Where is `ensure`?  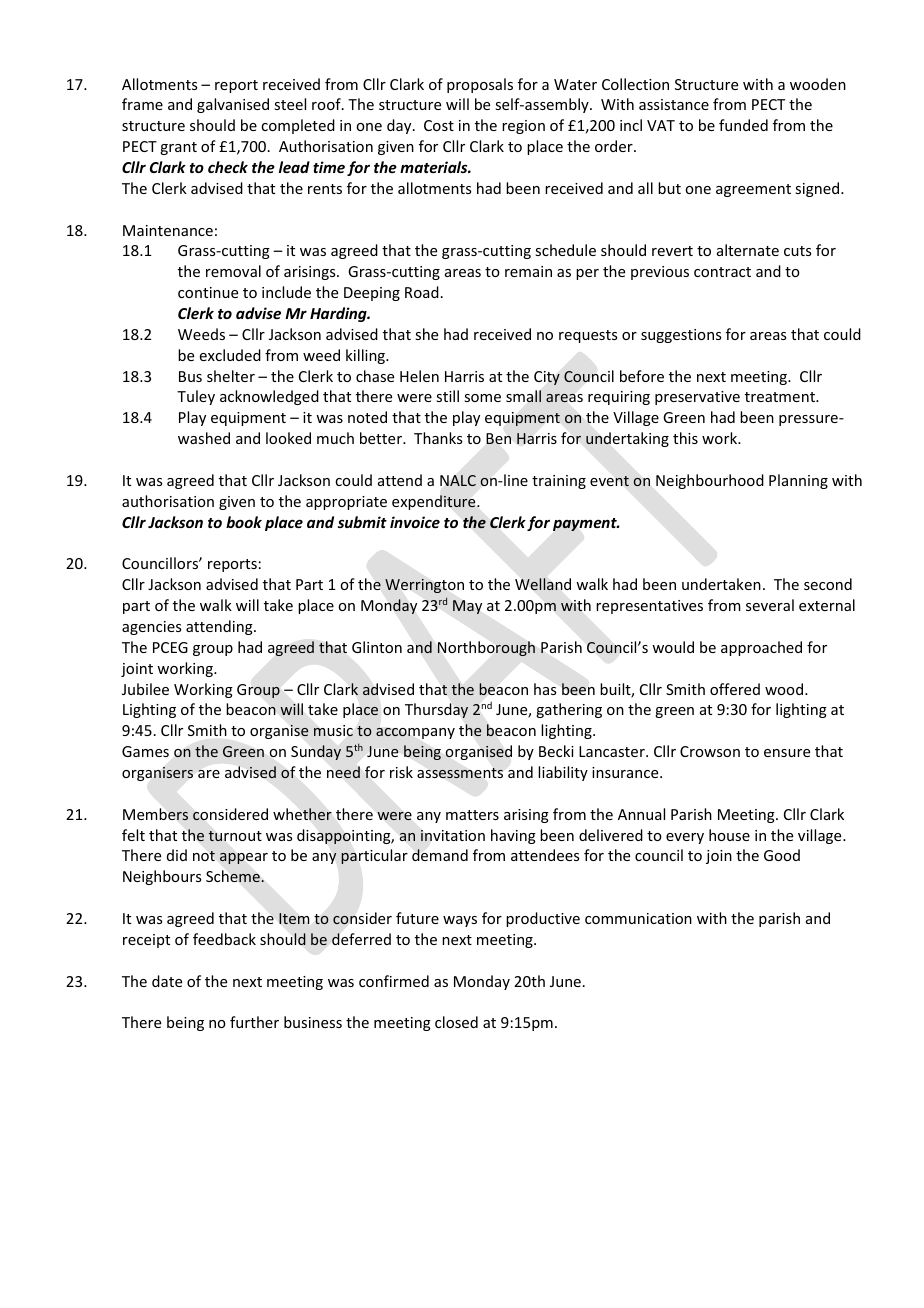
ensure is located at coordinates (787, 753).
